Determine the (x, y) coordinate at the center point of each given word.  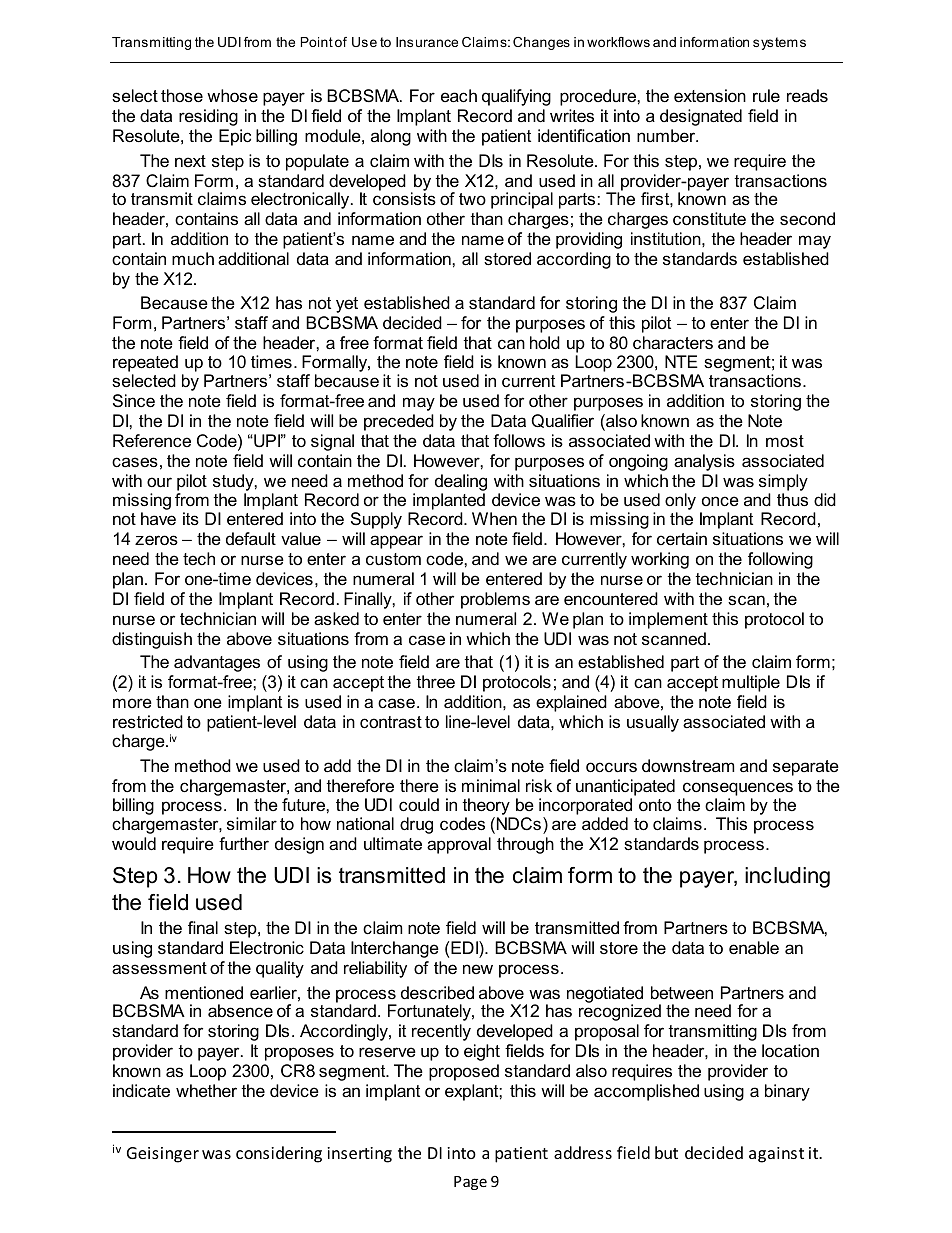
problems (495, 600)
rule (766, 96)
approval (459, 845)
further (244, 844)
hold (545, 342)
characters (673, 343)
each (459, 95)
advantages (217, 663)
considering (279, 1154)
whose (232, 96)
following (780, 560)
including (787, 877)
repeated (145, 363)
